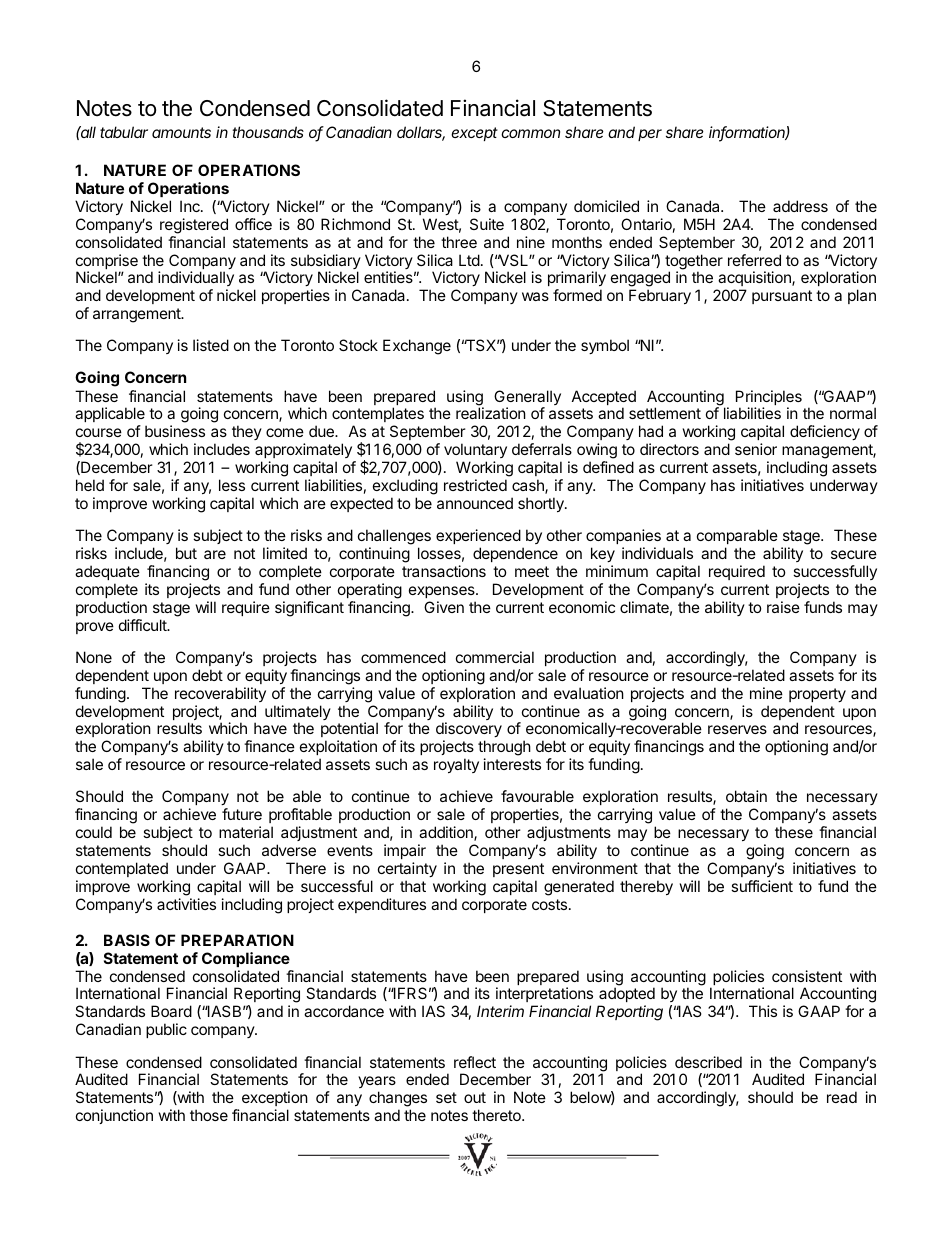  What do you see at coordinates (475, 485) in the image?
I see `restricted` at bounding box center [475, 485].
